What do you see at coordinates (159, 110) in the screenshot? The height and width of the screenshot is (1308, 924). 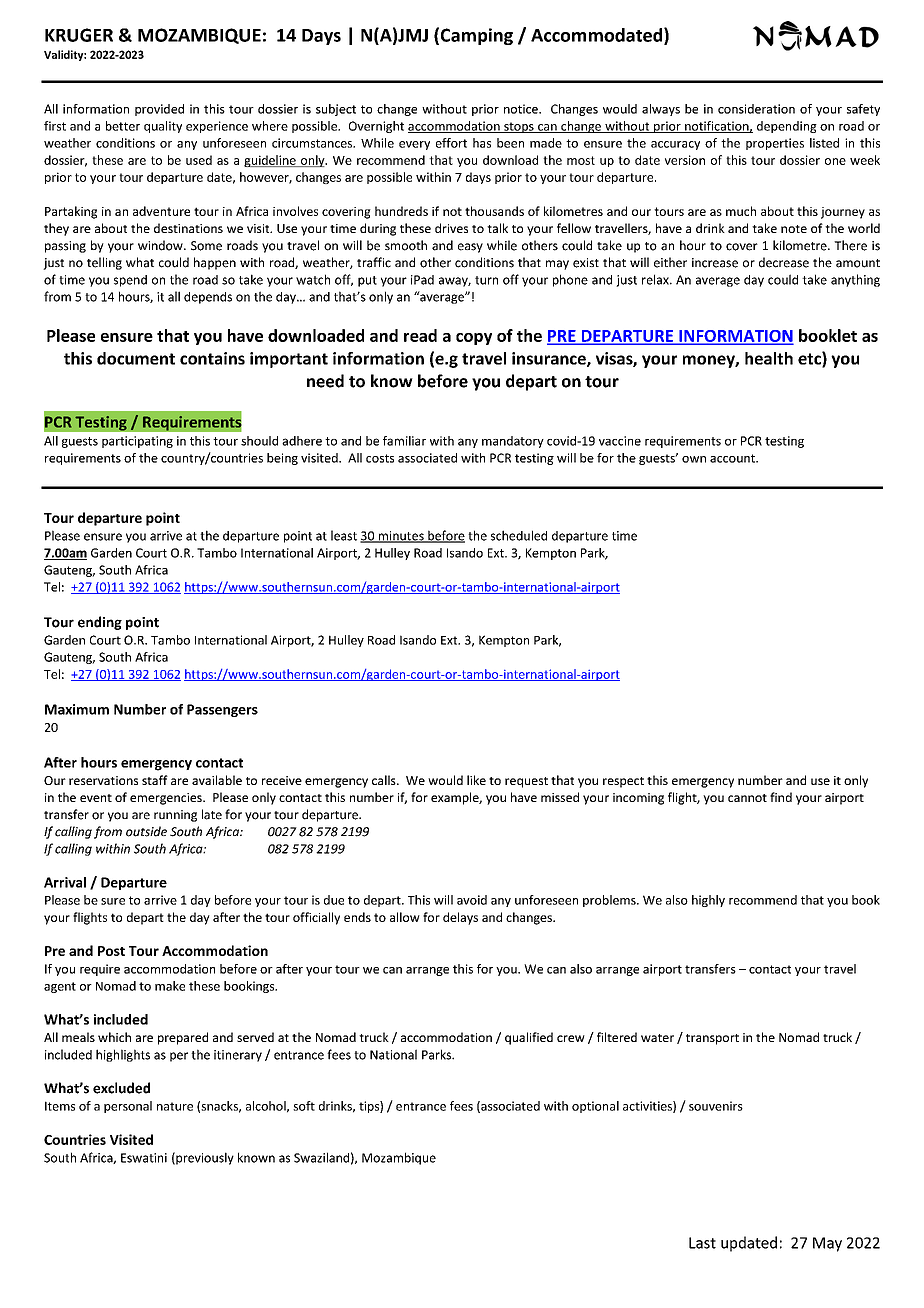 I see `provided` at bounding box center [159, 110].
